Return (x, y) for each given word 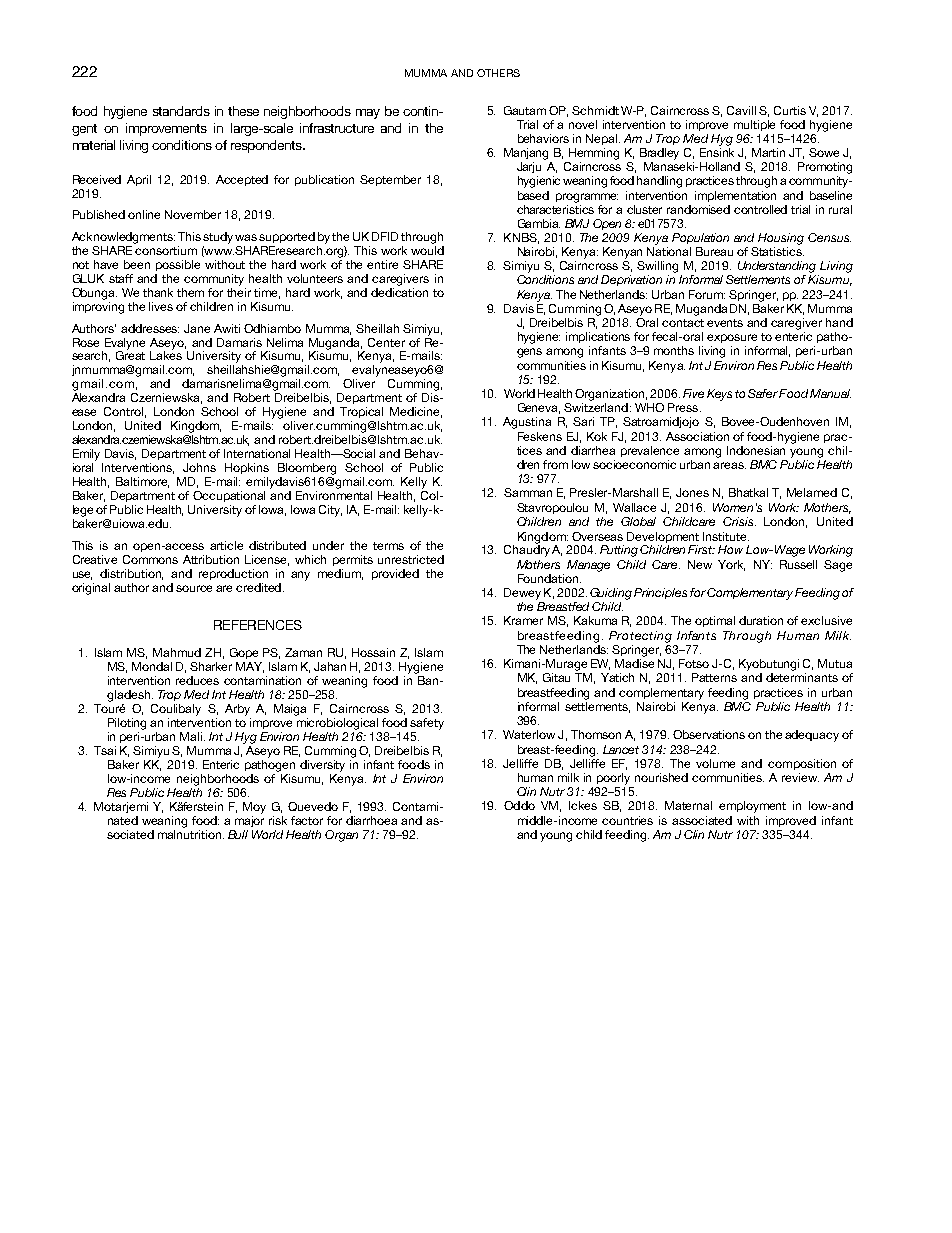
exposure (732, 338)
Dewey (522, 594)
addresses (150, 328)
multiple (754, 125)
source (194, 588)
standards (181, 111)
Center (386, 342)
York (731, 565)
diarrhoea (371, 820)
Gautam (525, 110)
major (249, 821)
